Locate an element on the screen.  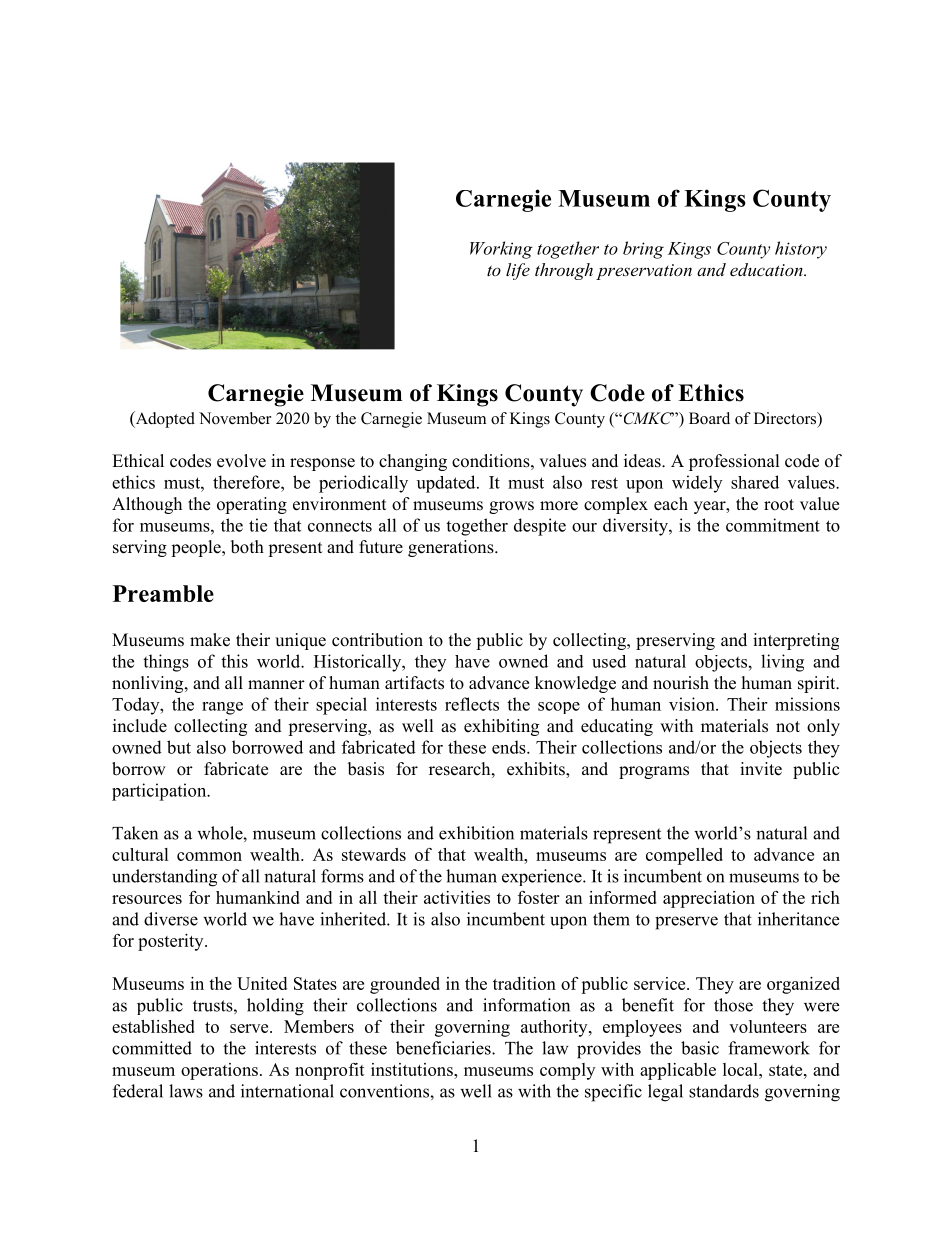
changing is located at coordinates (413, 462).
